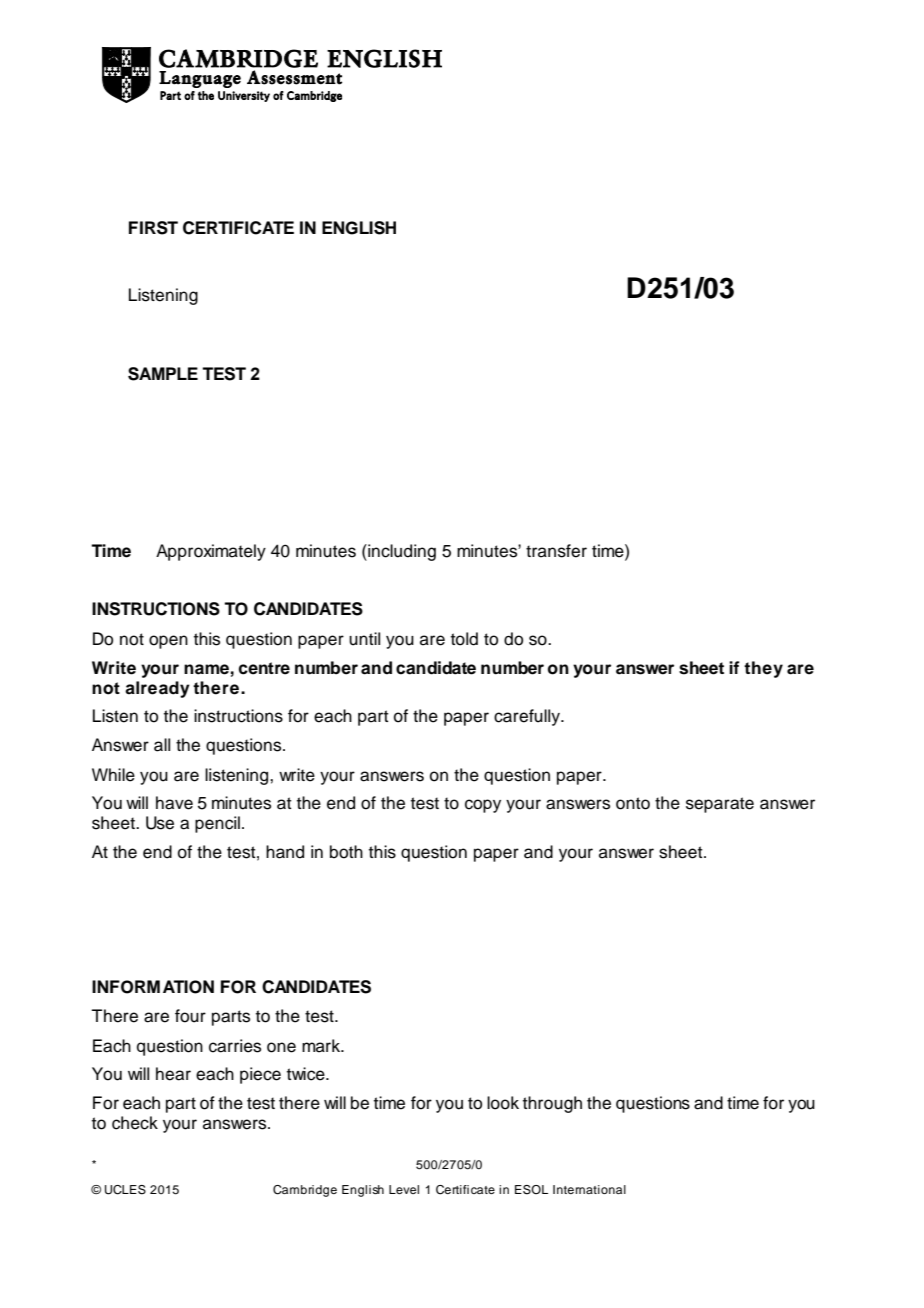  I want to click on FIRST, so click(153, 228).
